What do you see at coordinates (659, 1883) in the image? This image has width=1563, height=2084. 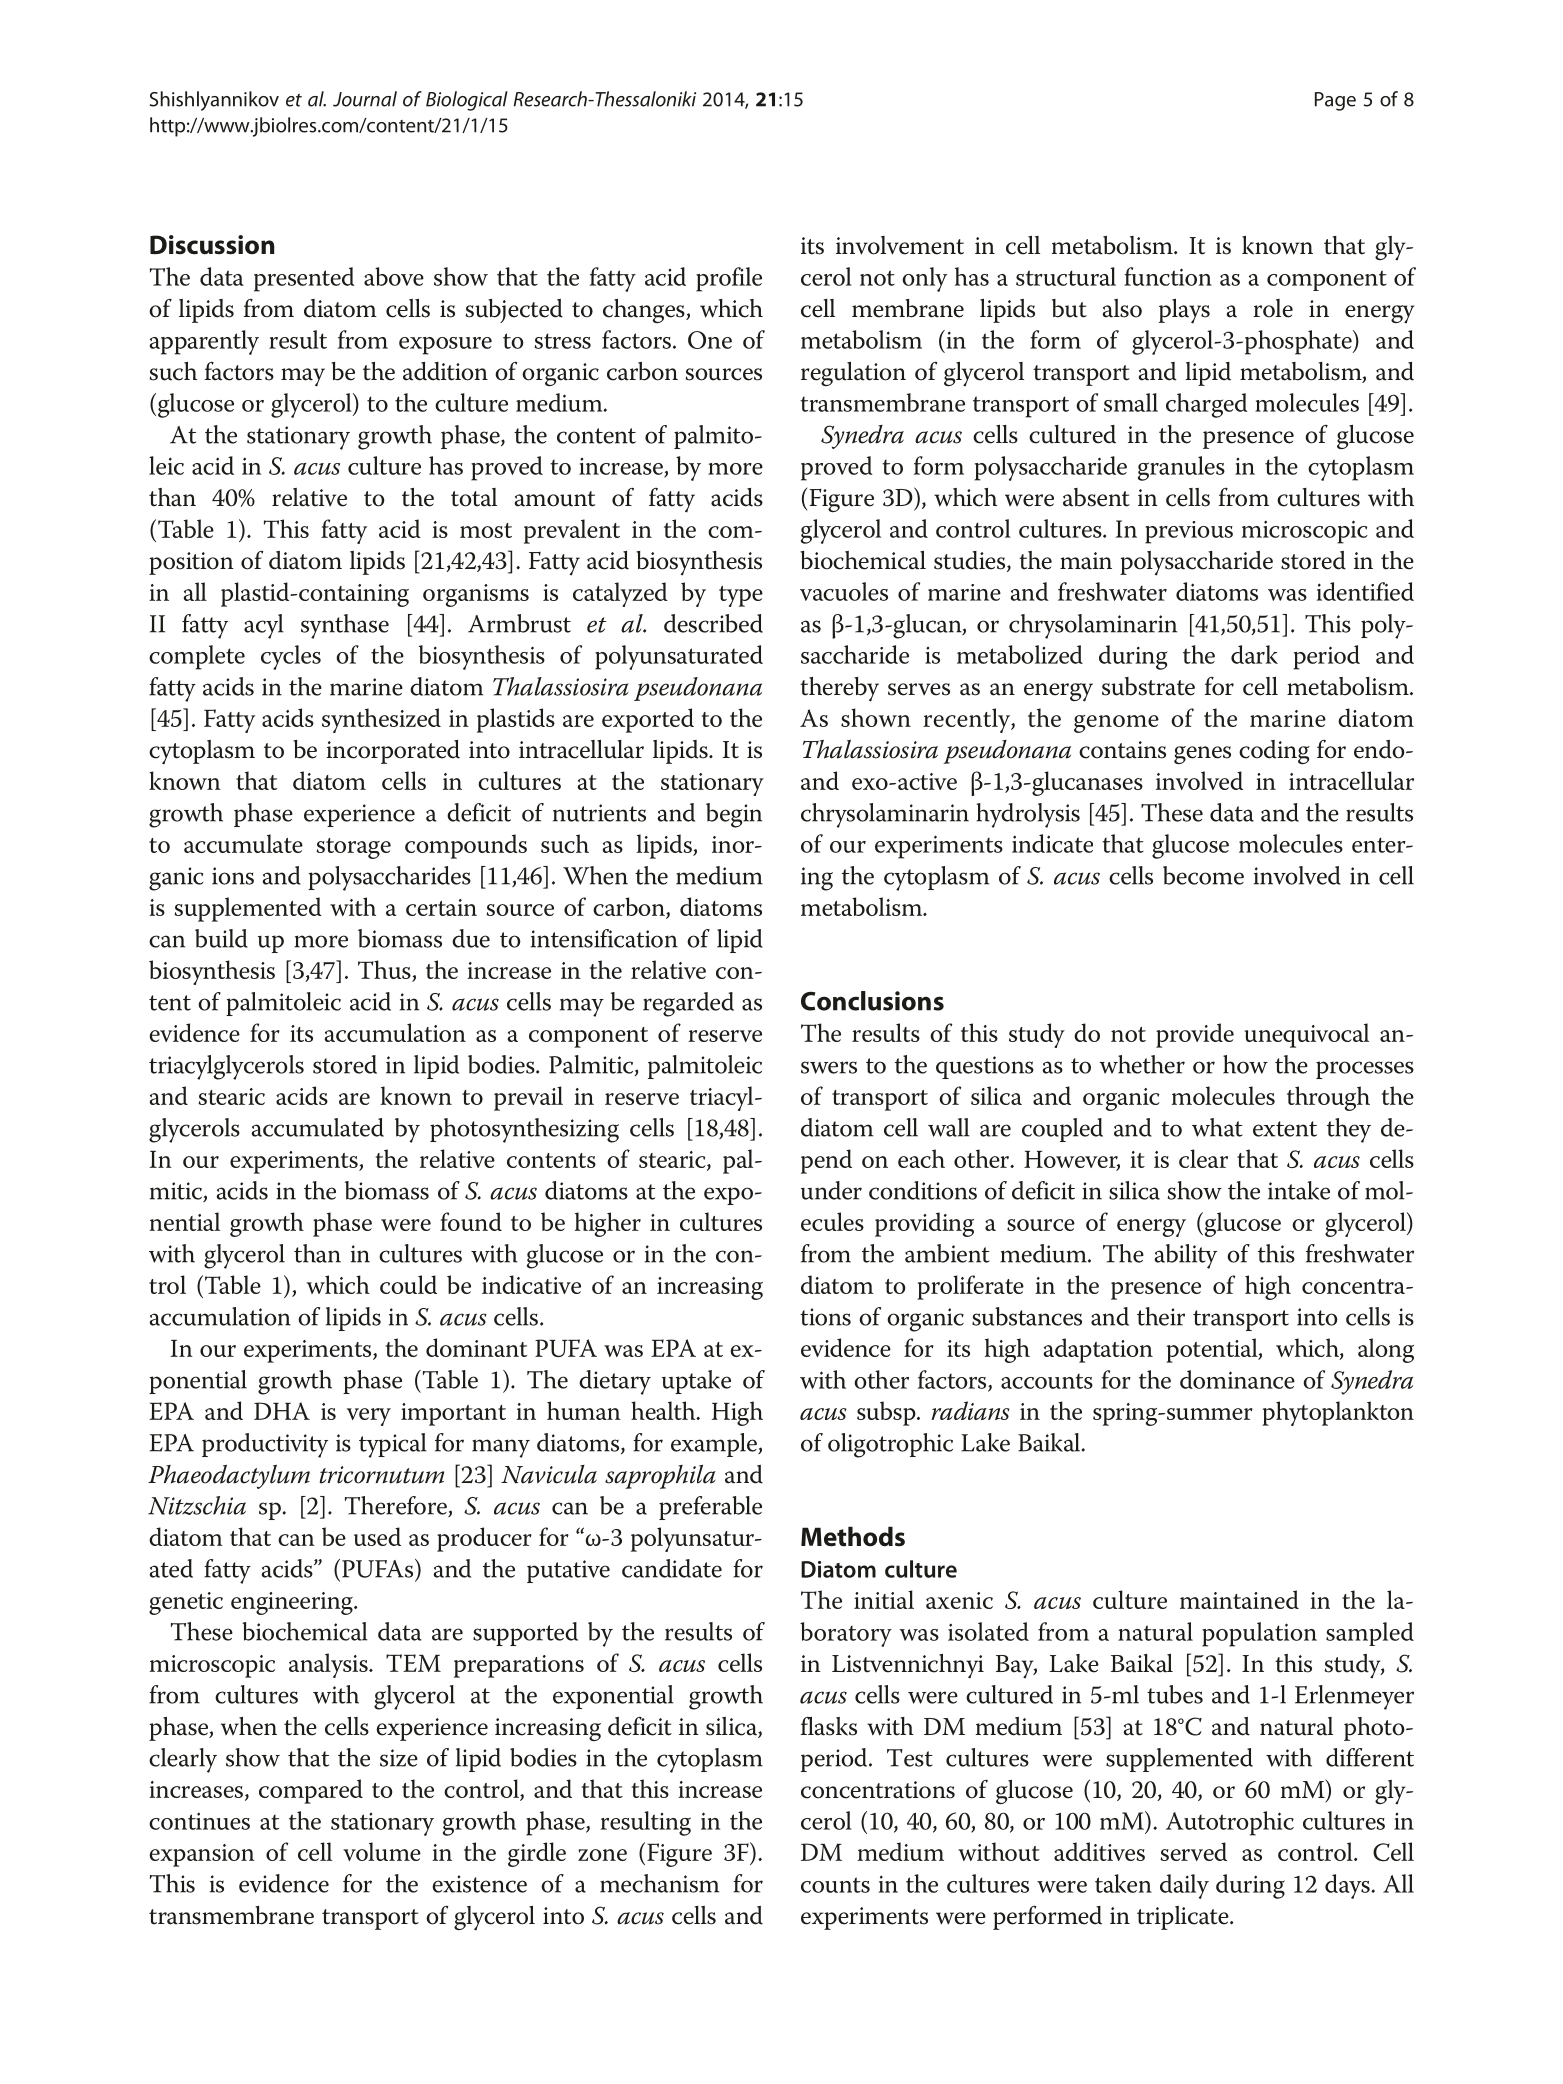 I see `mechanism` at bounding box center [659, 1883].
